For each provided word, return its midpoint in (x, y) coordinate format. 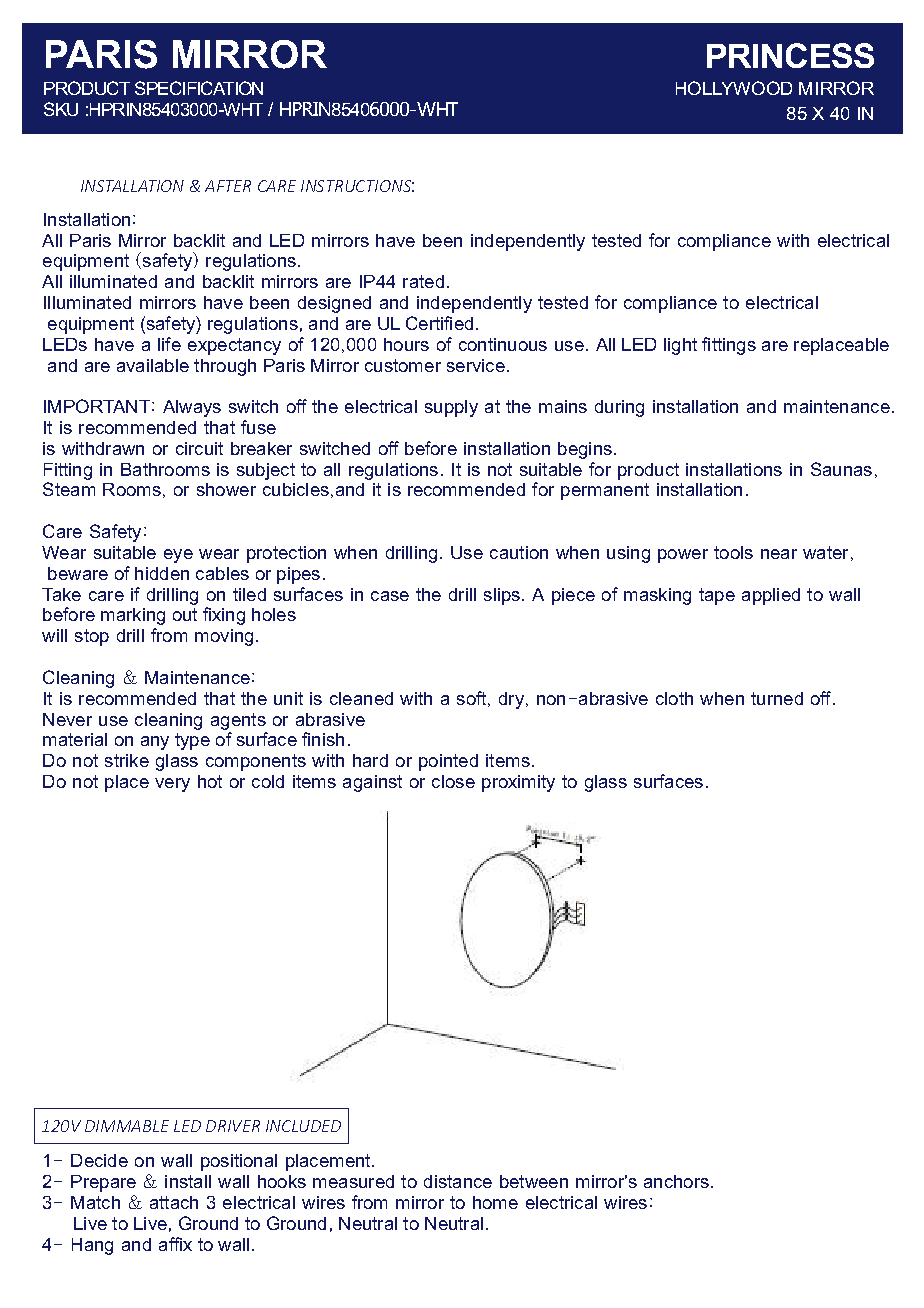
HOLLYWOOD (734, 88)
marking (133, 616)
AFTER (228, 186)
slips (502, 596)
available (153, 365)
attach (174, 1202)
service (476, 365)
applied (771, 596)
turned (777, 698)
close (453, 781)
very (172, 785)
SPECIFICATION (199, 88)
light (680, 346)
